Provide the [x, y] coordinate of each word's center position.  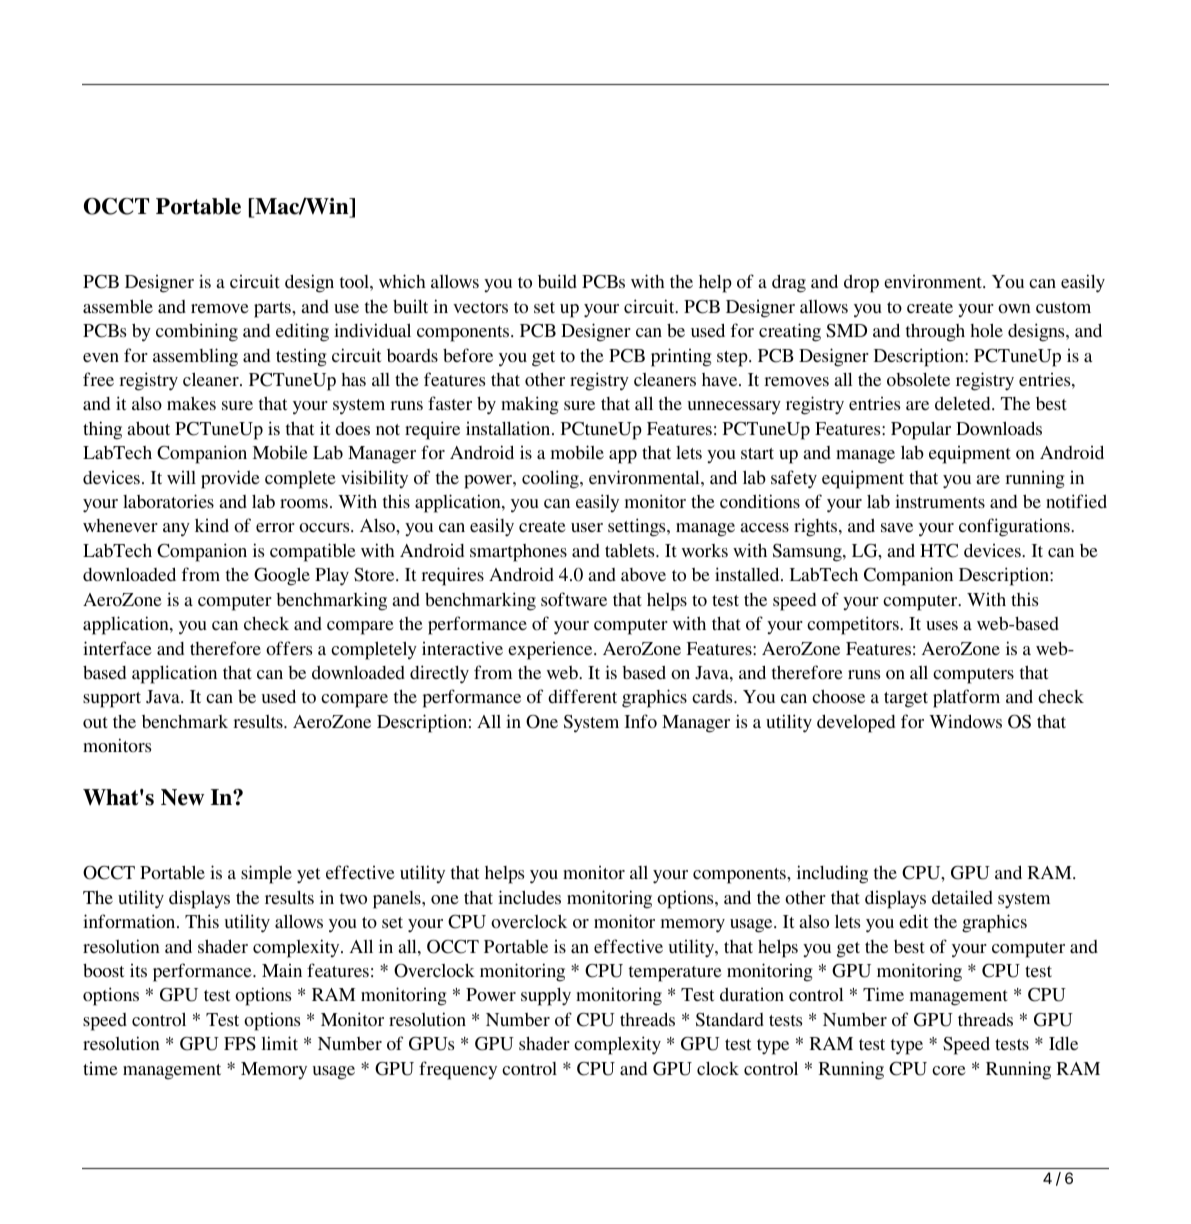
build [557, 281]
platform [966, 698]
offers [289, 648]
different [582, 696]
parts [273, 310]
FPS [240, 1044]
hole [986, 330]
